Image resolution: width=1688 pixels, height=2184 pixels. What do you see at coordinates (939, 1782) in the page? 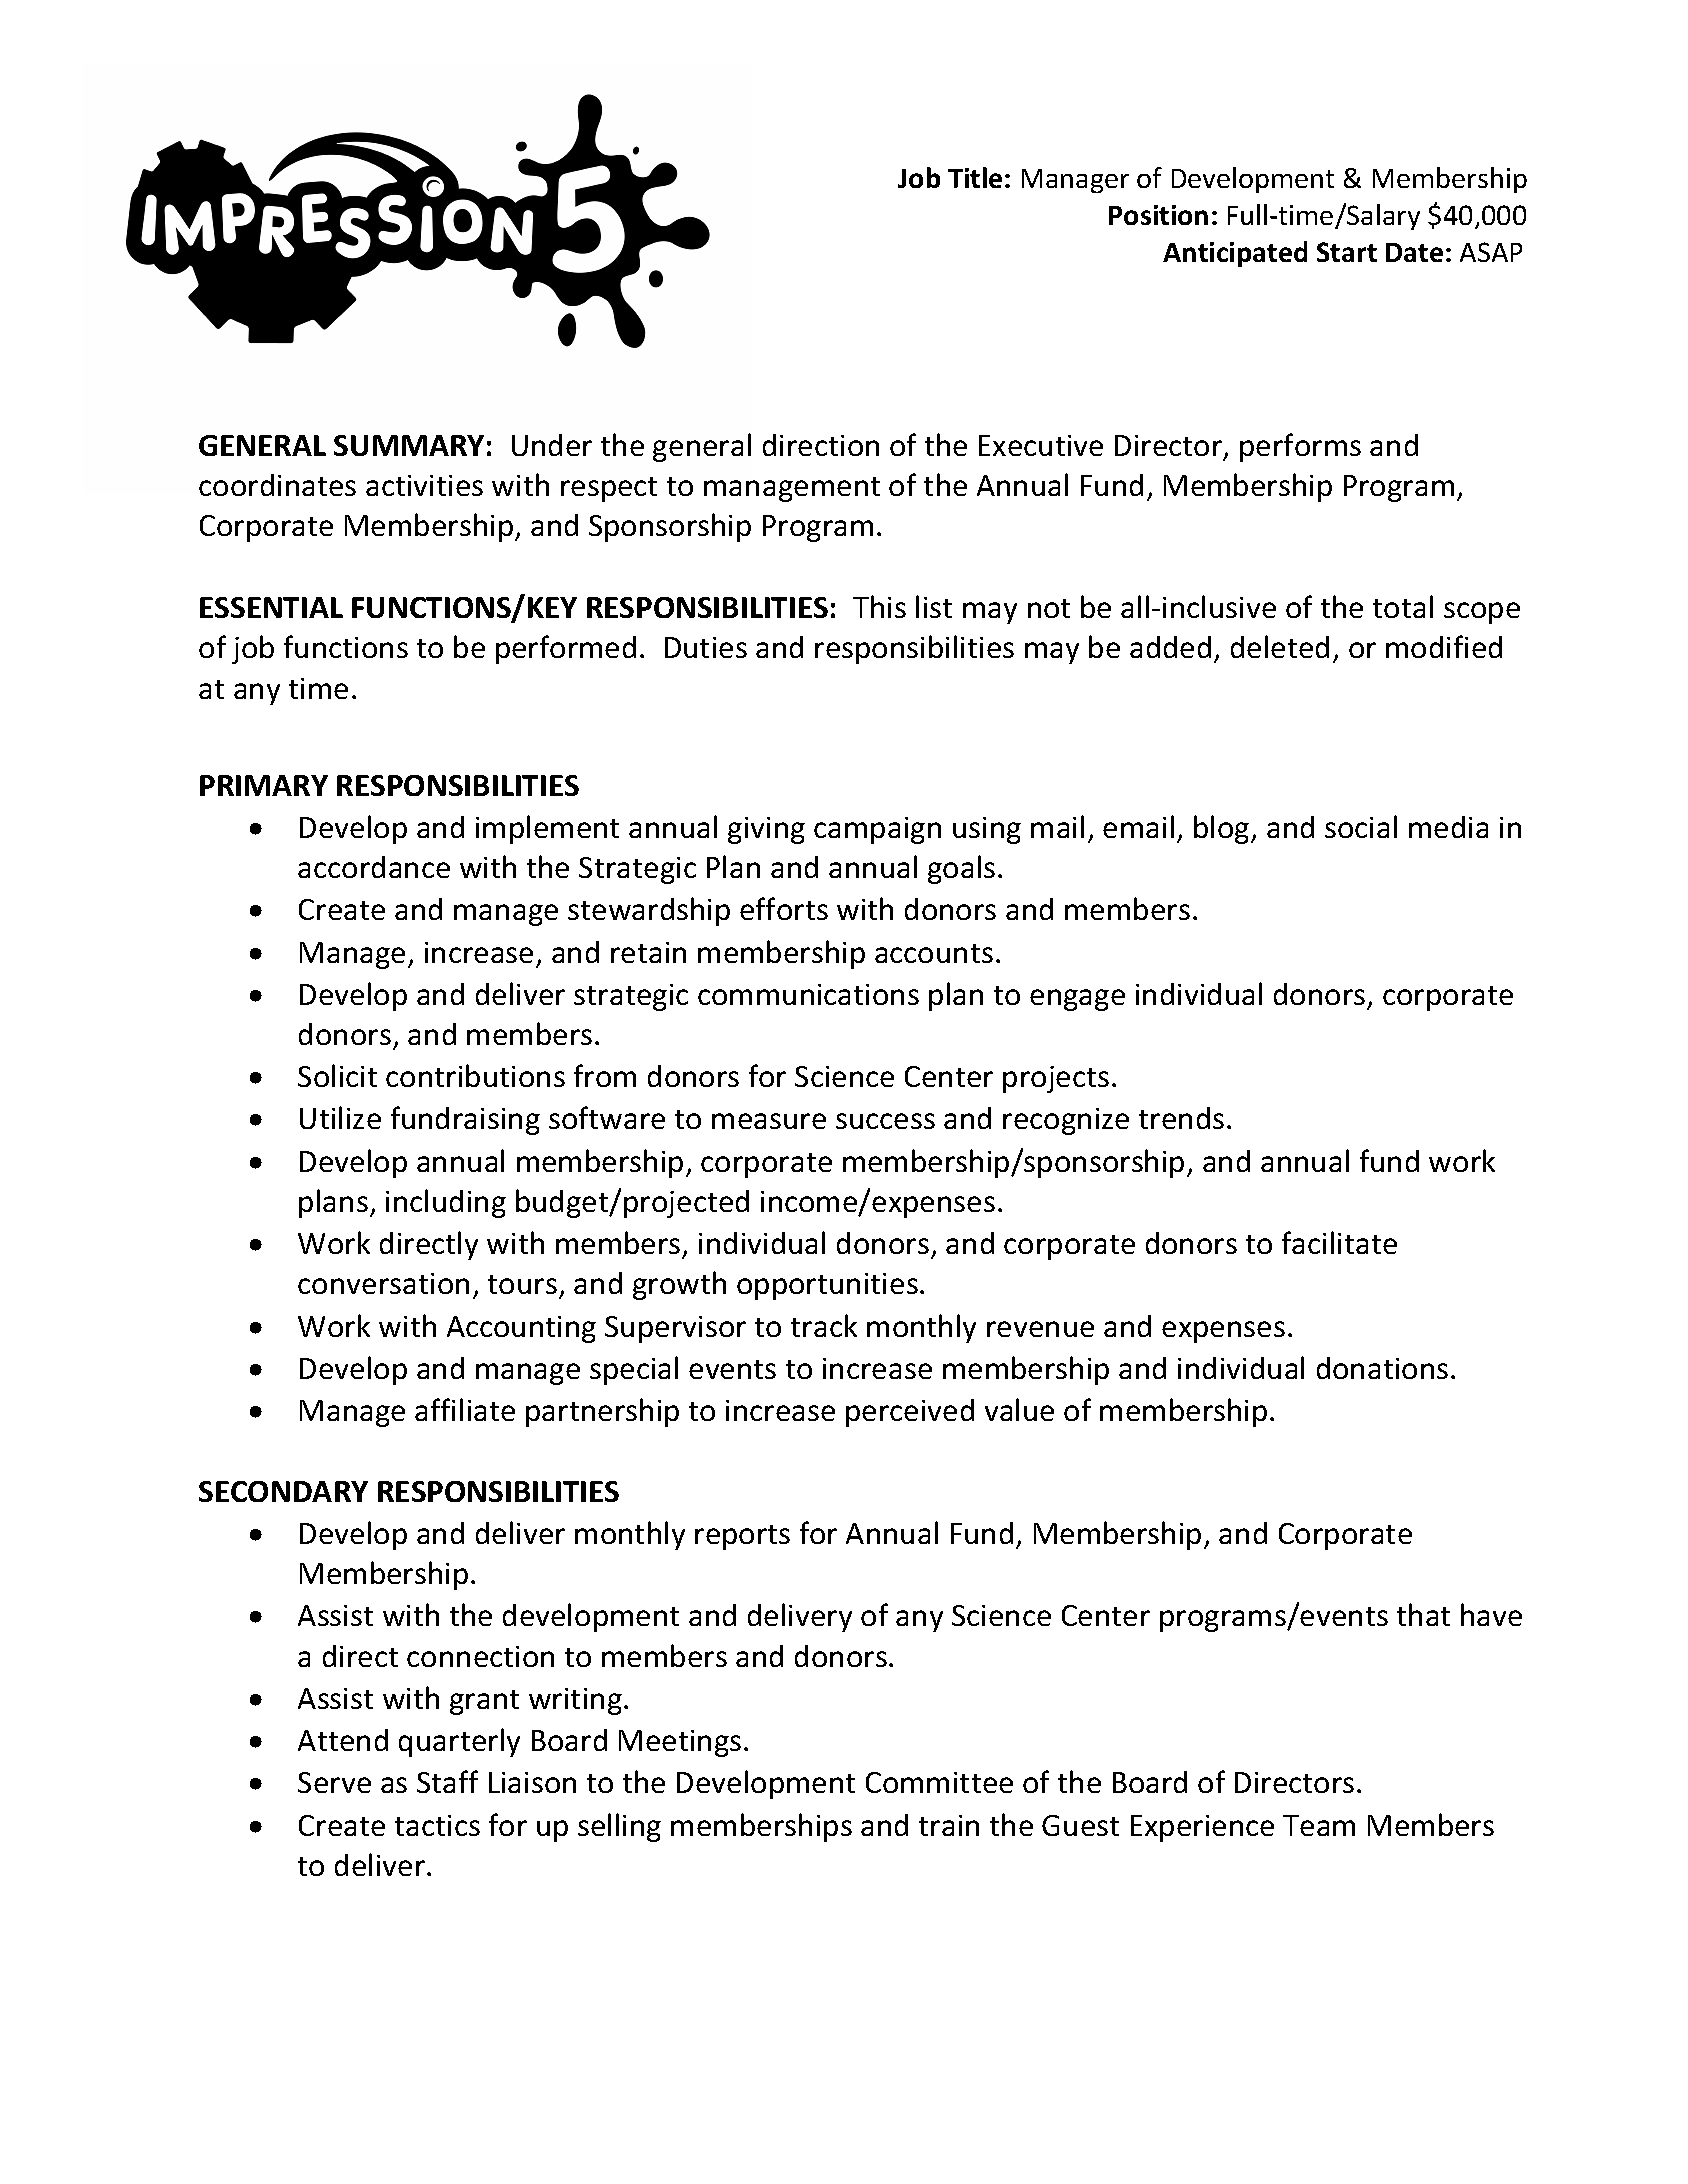
I see `Committee` at bounding box center [939, 1782].
